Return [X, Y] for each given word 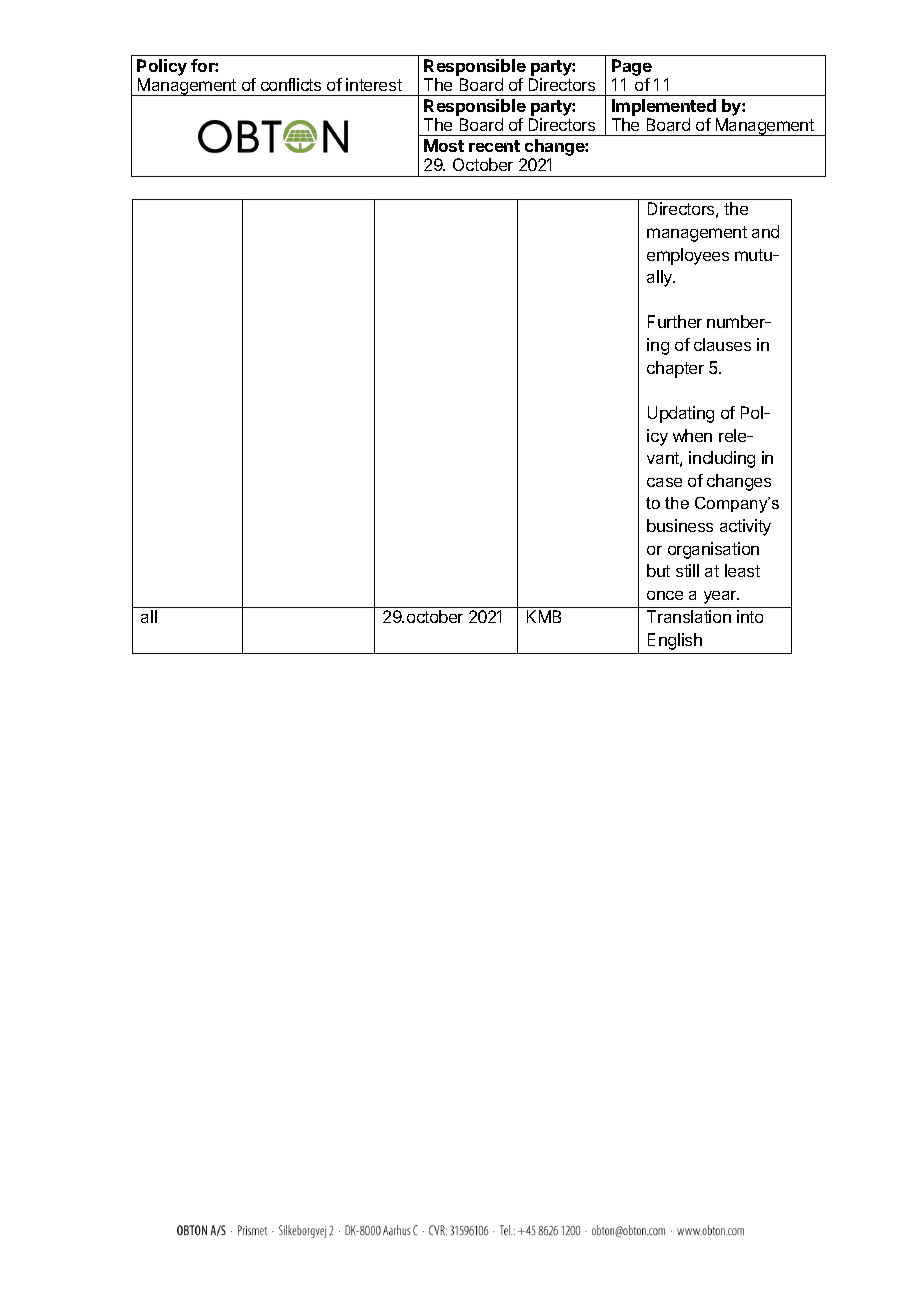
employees [688, 256]
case [664, 482]
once [665, 595]
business [680, 525]
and [765, 231]
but [658, 570]
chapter [675, 369]
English [675, 641]
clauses [722, 344]
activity [745, 527]
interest [374, 84]
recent [494, 146]
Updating [681, 414]
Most [444, 145]
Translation [689, 616]
